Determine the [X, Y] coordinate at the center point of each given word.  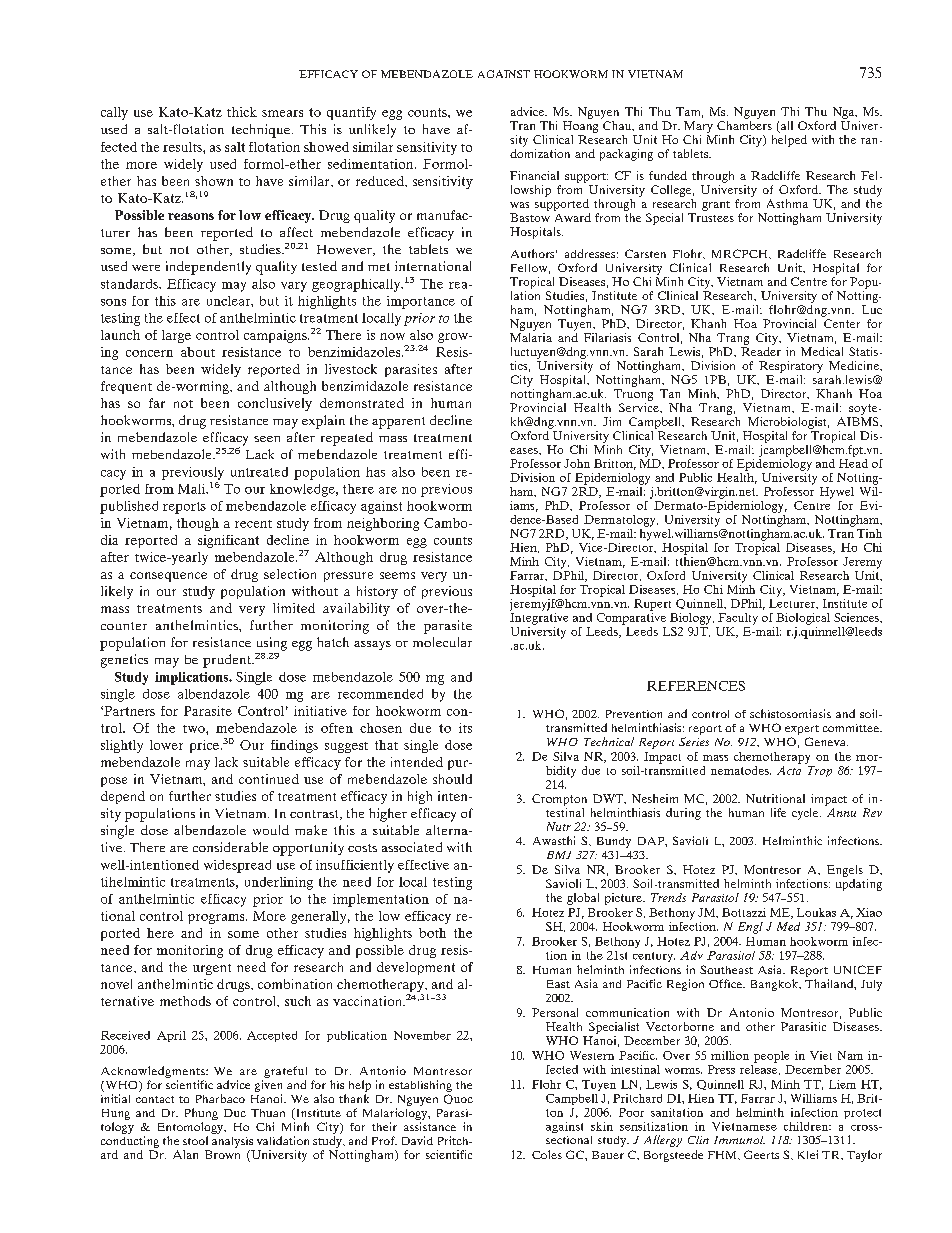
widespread [237, 866]
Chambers [744, 125]
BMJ [559, 855]
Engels [845, 871]
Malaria [531, 337]
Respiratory [791, 367]
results [183, 147]
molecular [442, 642]
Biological [803, 619]
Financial [534, 175]
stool [195, 1140]
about [198, 352]
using [272, 644]
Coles [547, 1154]
